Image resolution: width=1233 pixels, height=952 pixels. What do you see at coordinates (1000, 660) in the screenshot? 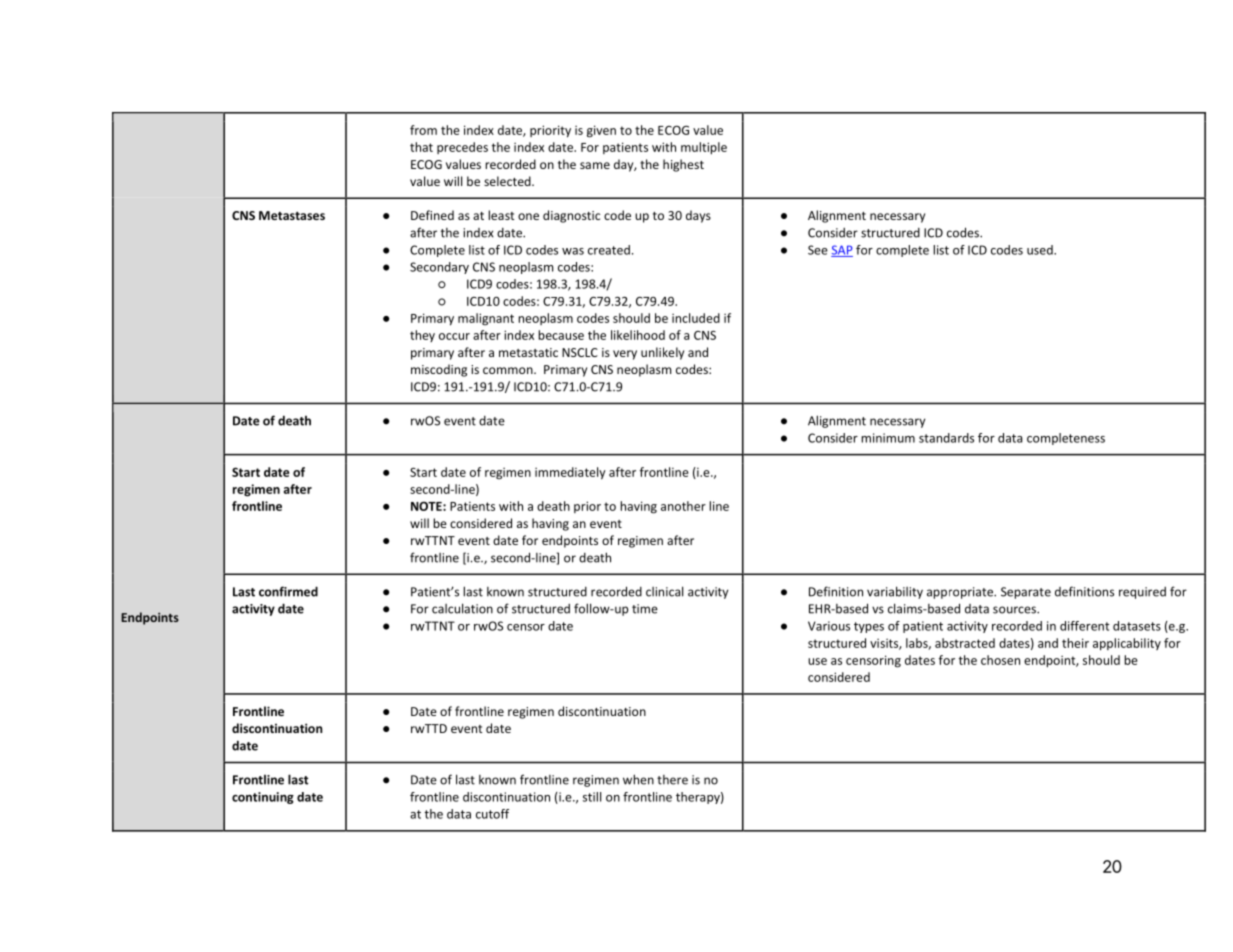
I see `chosen` at bounding box center [1000, 660].
